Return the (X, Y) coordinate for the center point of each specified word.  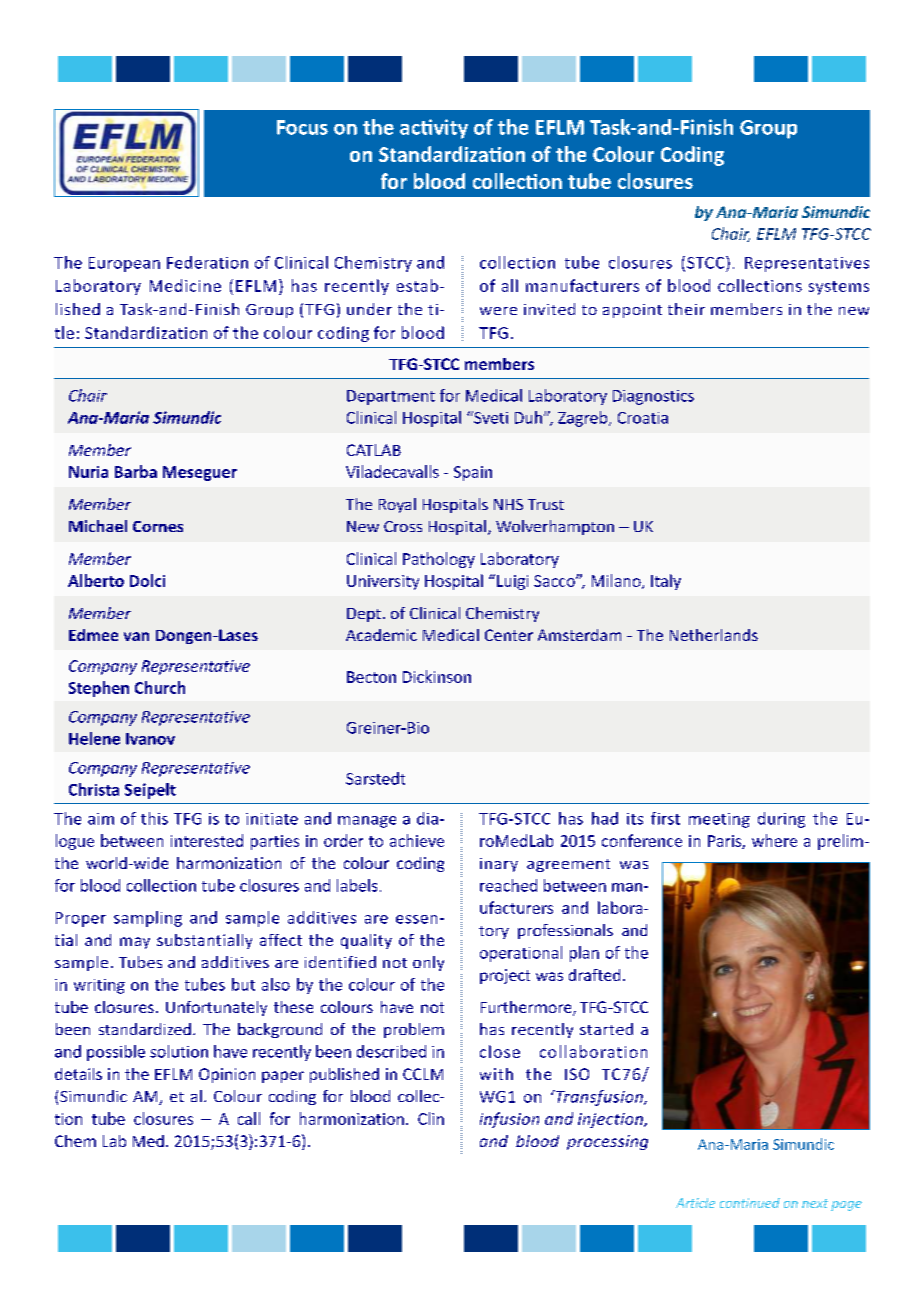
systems (839, 288)
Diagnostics (653, 397)
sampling (148, 919)
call (249, 1118)
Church (160, 687)
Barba (136, 471)
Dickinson (437, 676)
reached (508, 885)
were (498, 311)
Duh (530, 417)
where (774, 840)
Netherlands (714, 635)
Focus (302, 127)
